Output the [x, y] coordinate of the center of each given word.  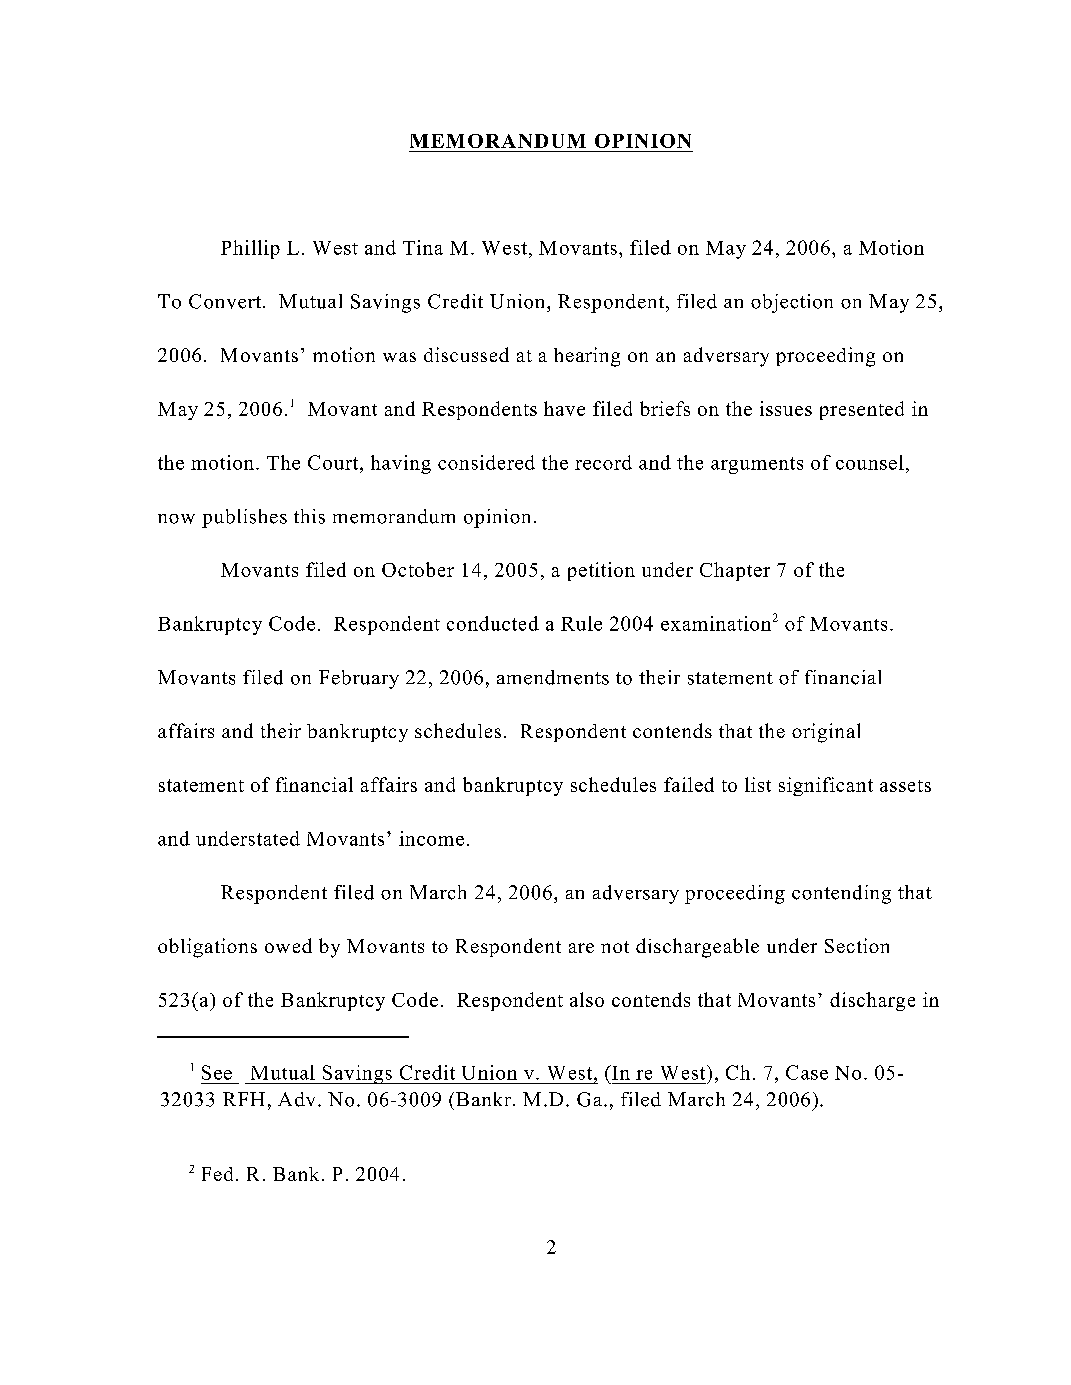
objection [792, 303]
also [587, 999]
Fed [217, 1174]
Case [807, 1072]
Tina [423, 247]
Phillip [250, 249]
